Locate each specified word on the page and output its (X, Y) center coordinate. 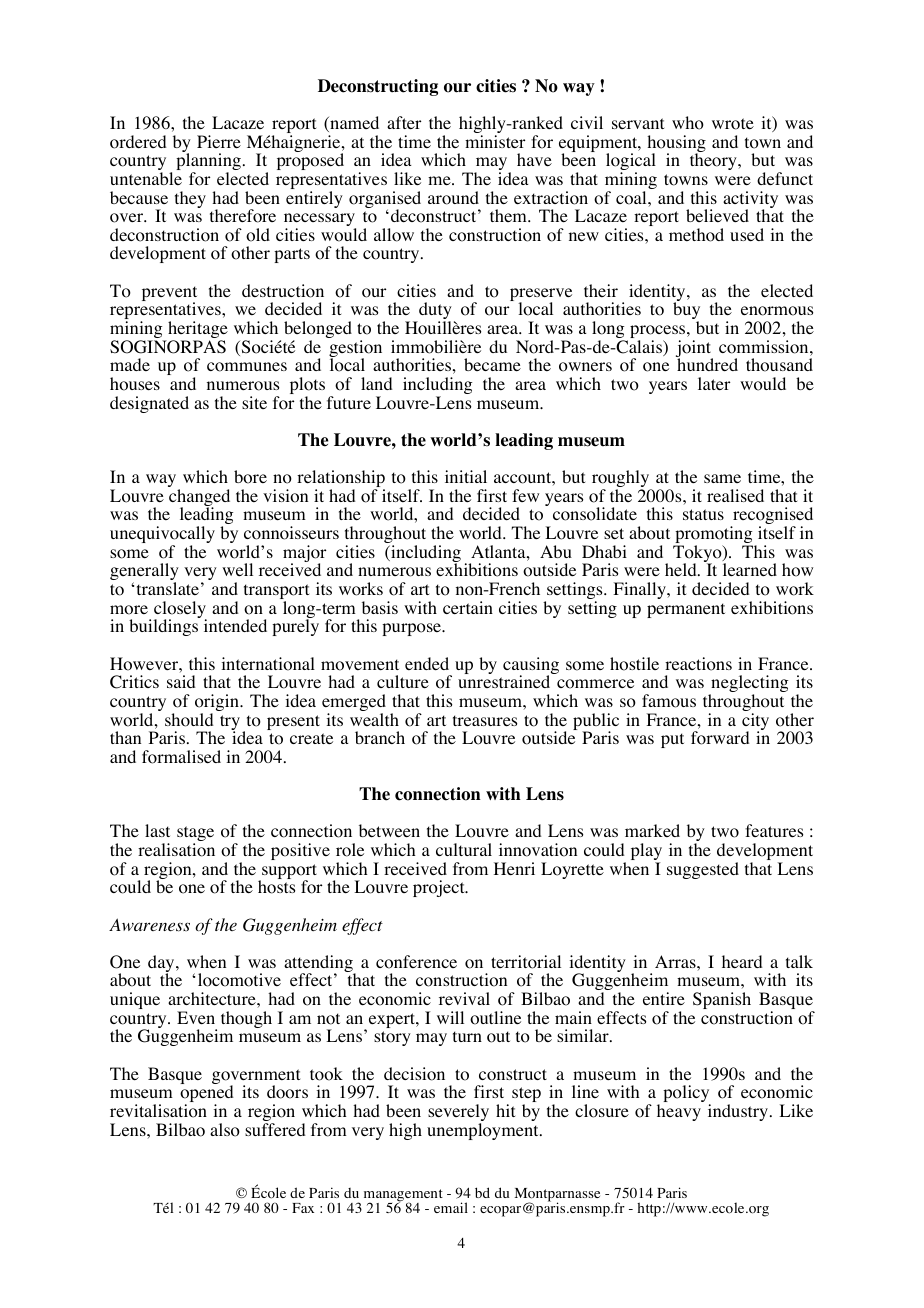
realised (735, 495)
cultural (464, 849)
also (225, 1130)
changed (199, 499)
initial (466, 476)
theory (714, 161)
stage (195, 835)
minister (495, 141)
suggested (703, 870)
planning (208, 163)
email (451, 1207)
